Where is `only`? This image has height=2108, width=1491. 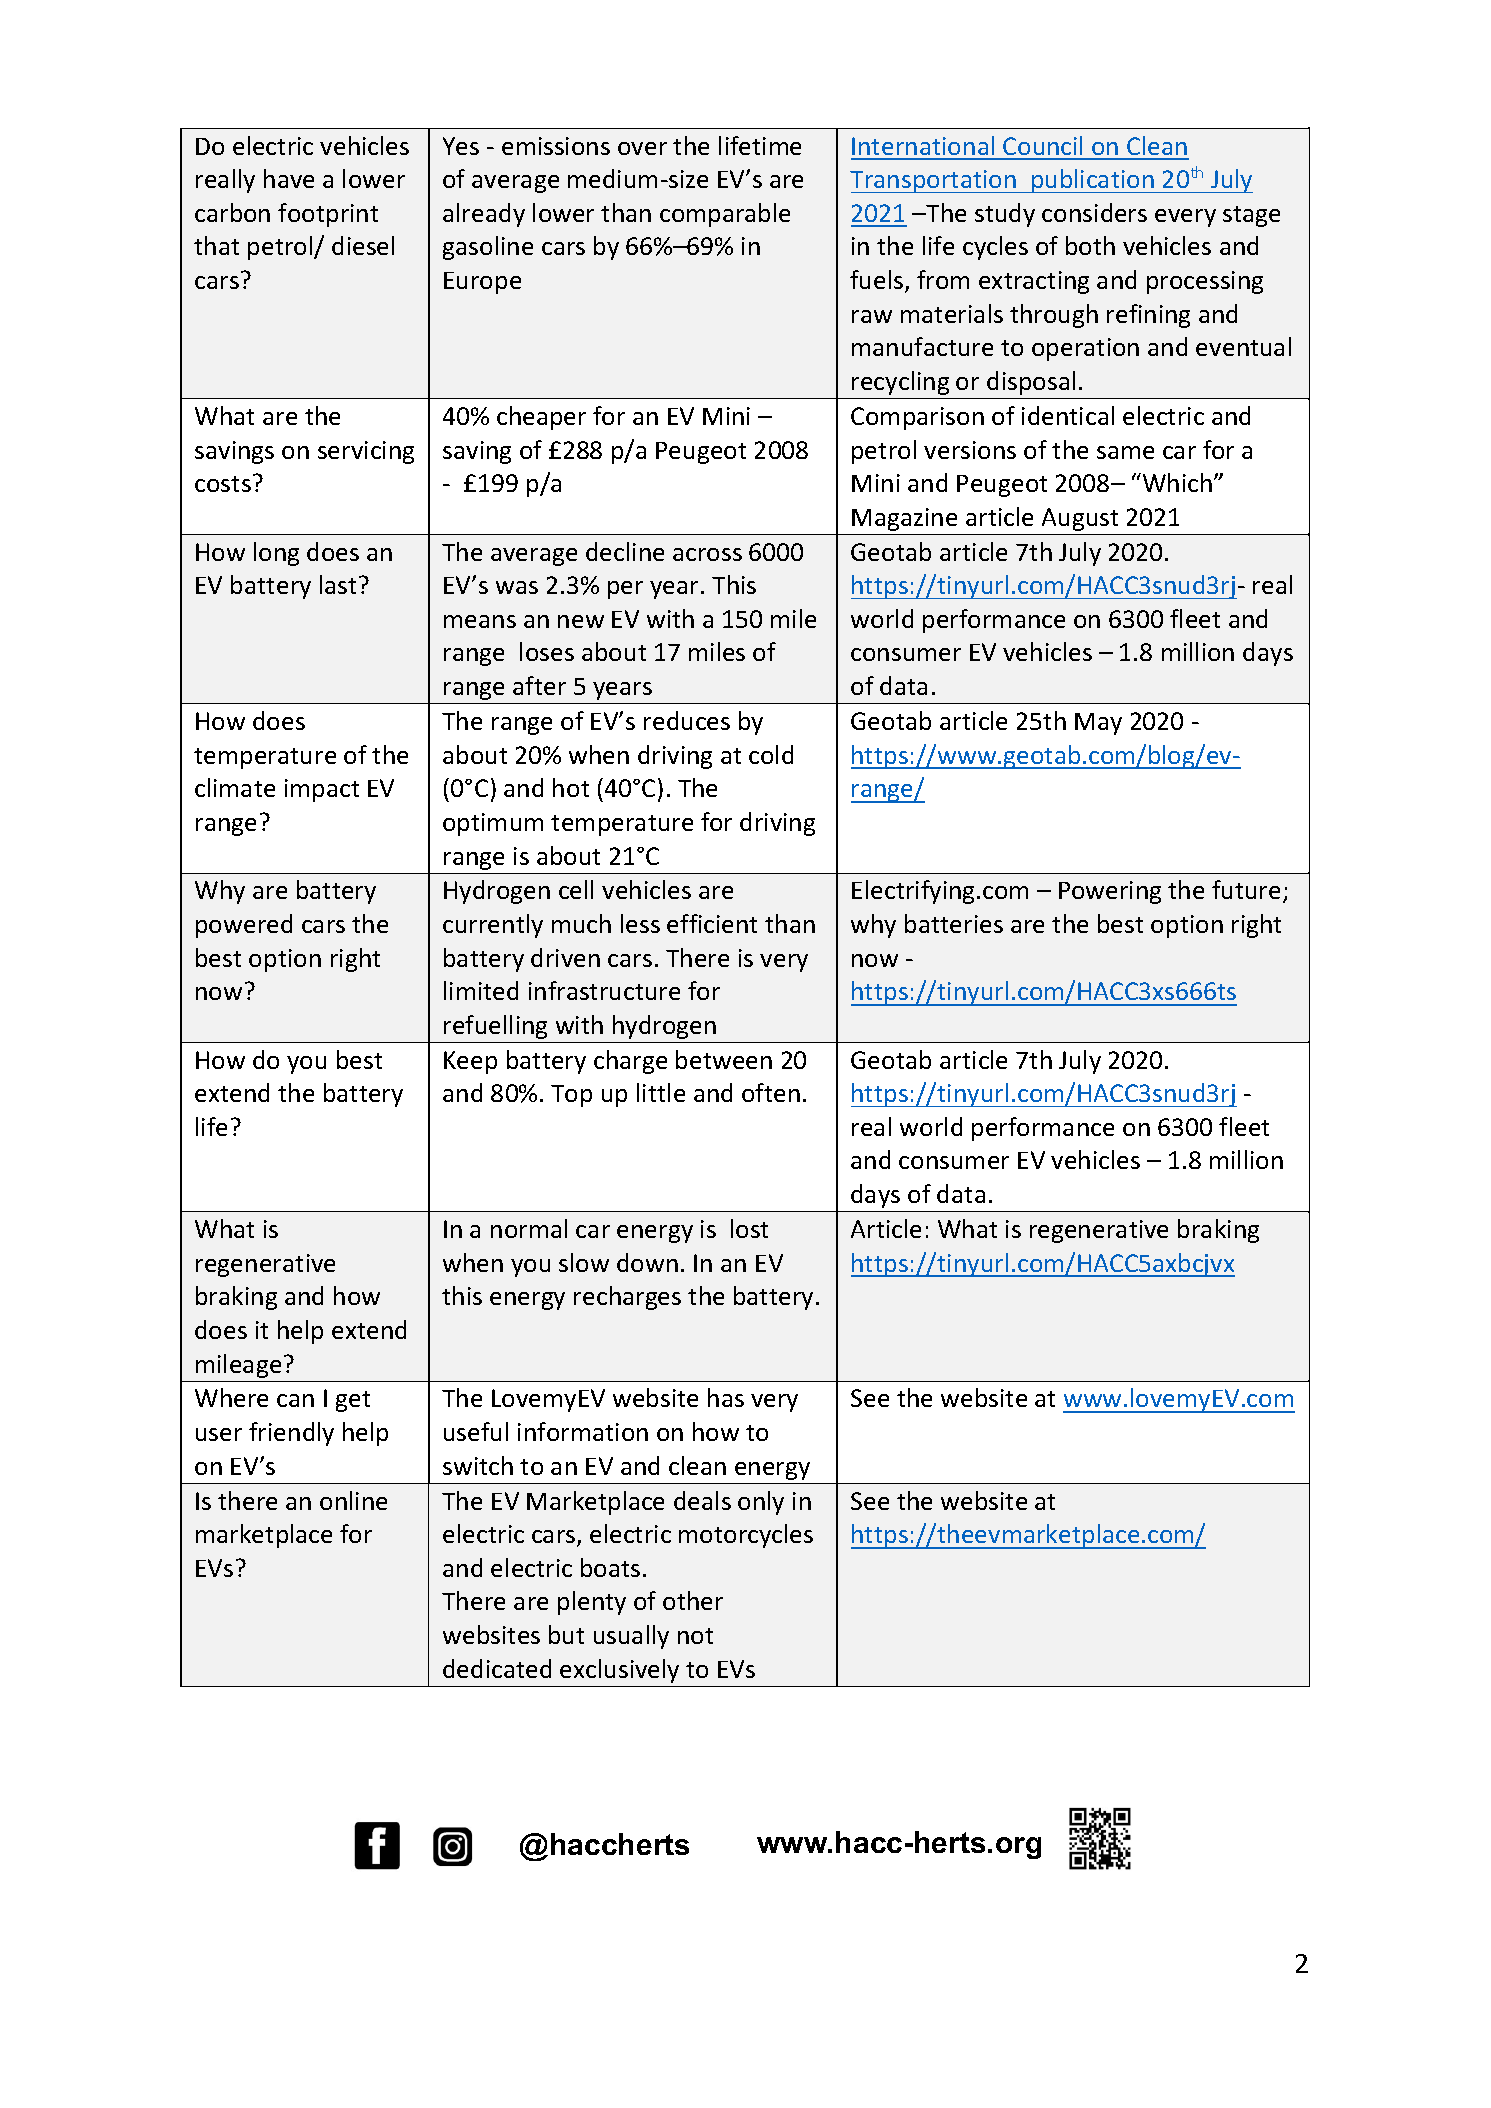 only is located at coordinates (761, 1503).
